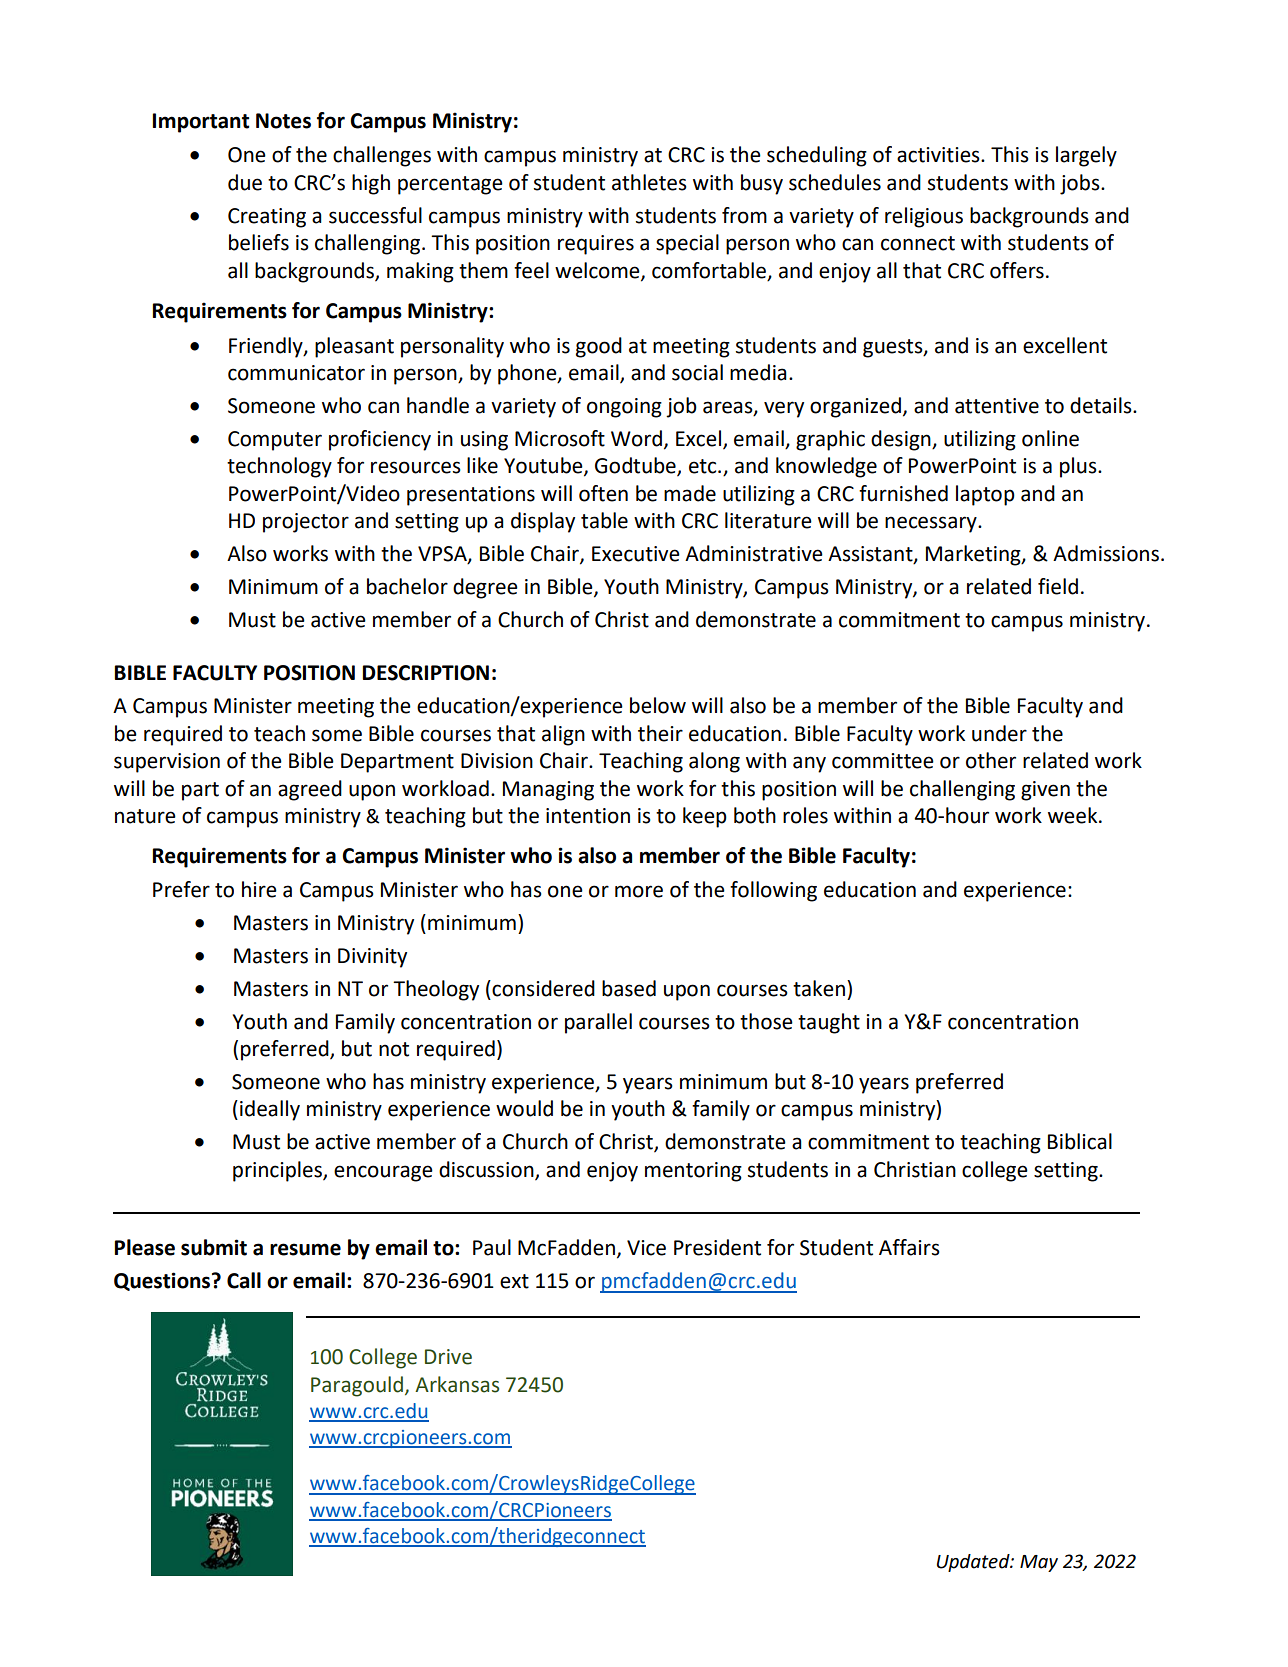 The image size is (1288, 1667). Describe the element at coordinates (985, 495) in the screenshot. I see `laptop` at that location.
